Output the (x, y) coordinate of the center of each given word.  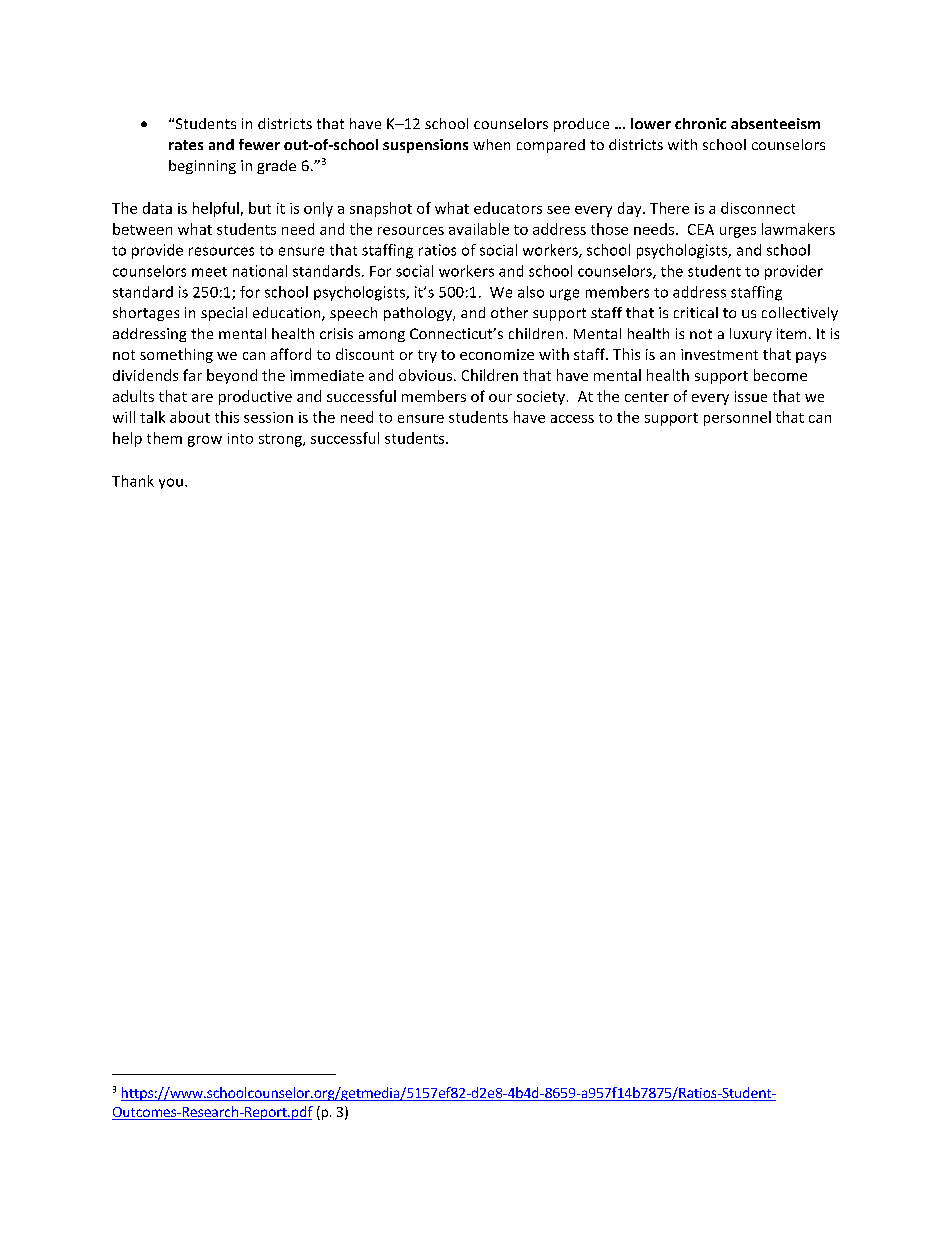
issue (751, 396)
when (491, 144)
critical (696, 312)
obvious (425, 375)
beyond (232, 376)
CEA (701, 229)
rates (186, 145)
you (171, 483)
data (157, 208)
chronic (700, 123)
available (479, 229)
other (509, 312)
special (224, 314)
